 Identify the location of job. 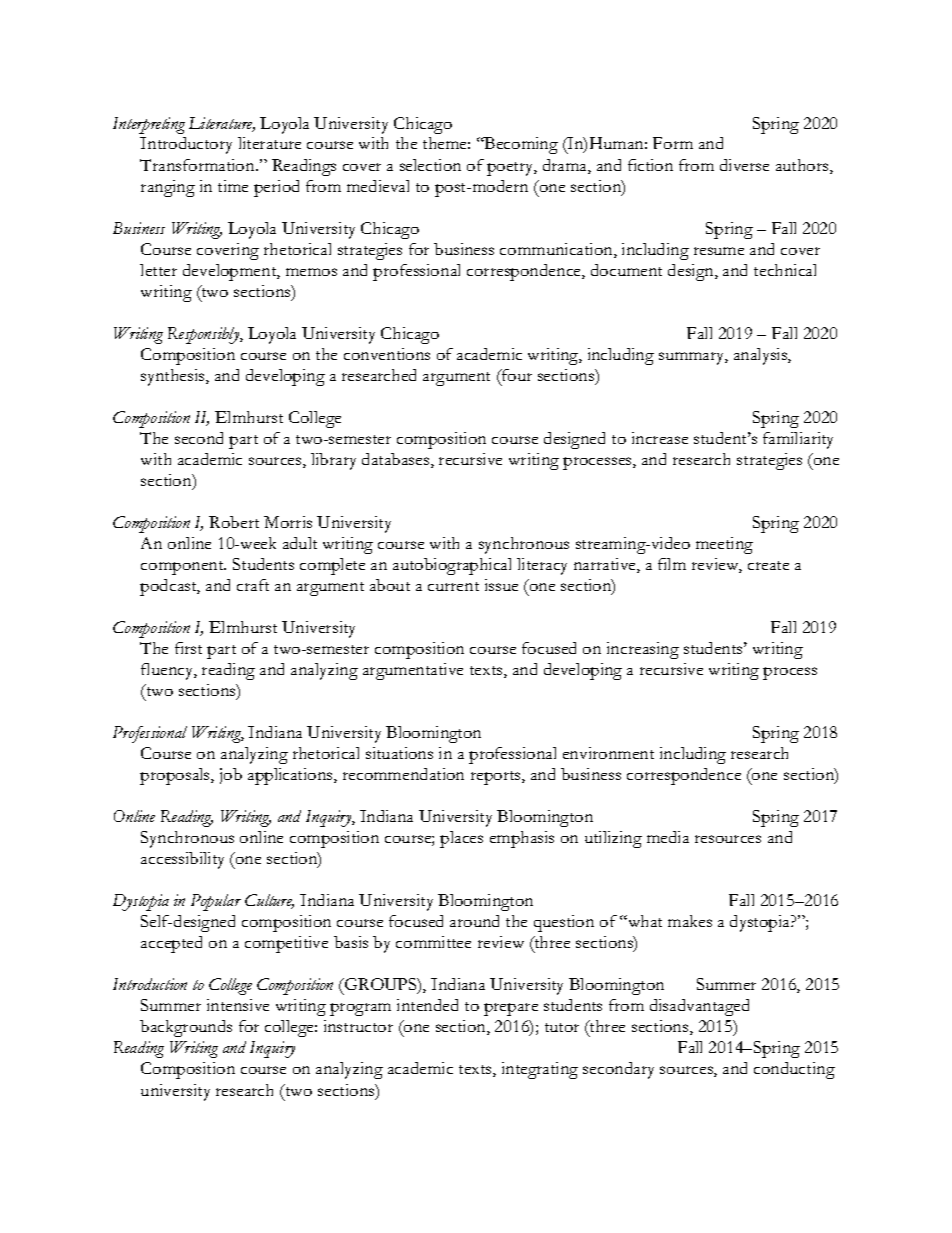
(231, 776).
